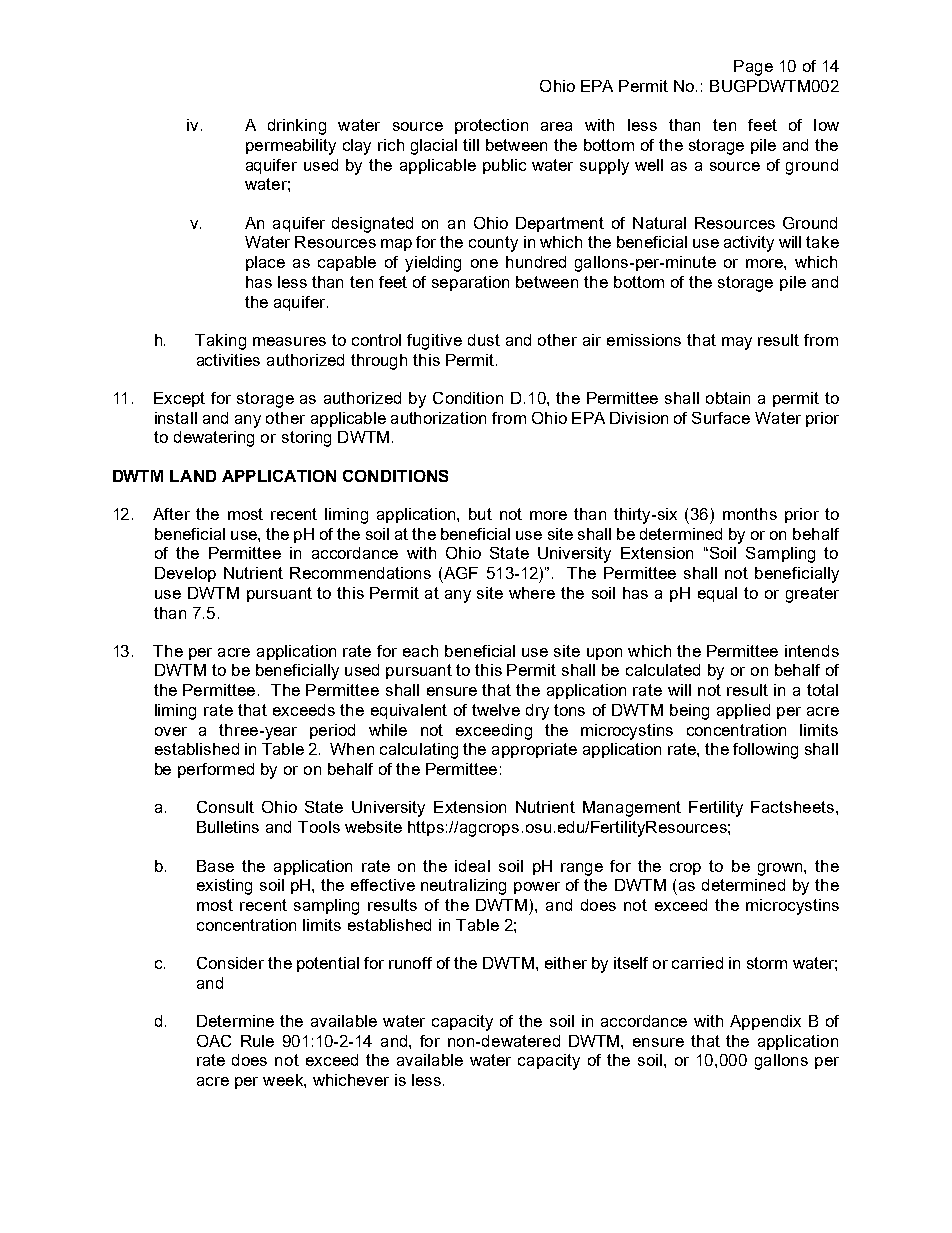 This image has height=1233, width=952. Describe the element at coordinates (297, 127) in the image. I see `drinking` at that location.
